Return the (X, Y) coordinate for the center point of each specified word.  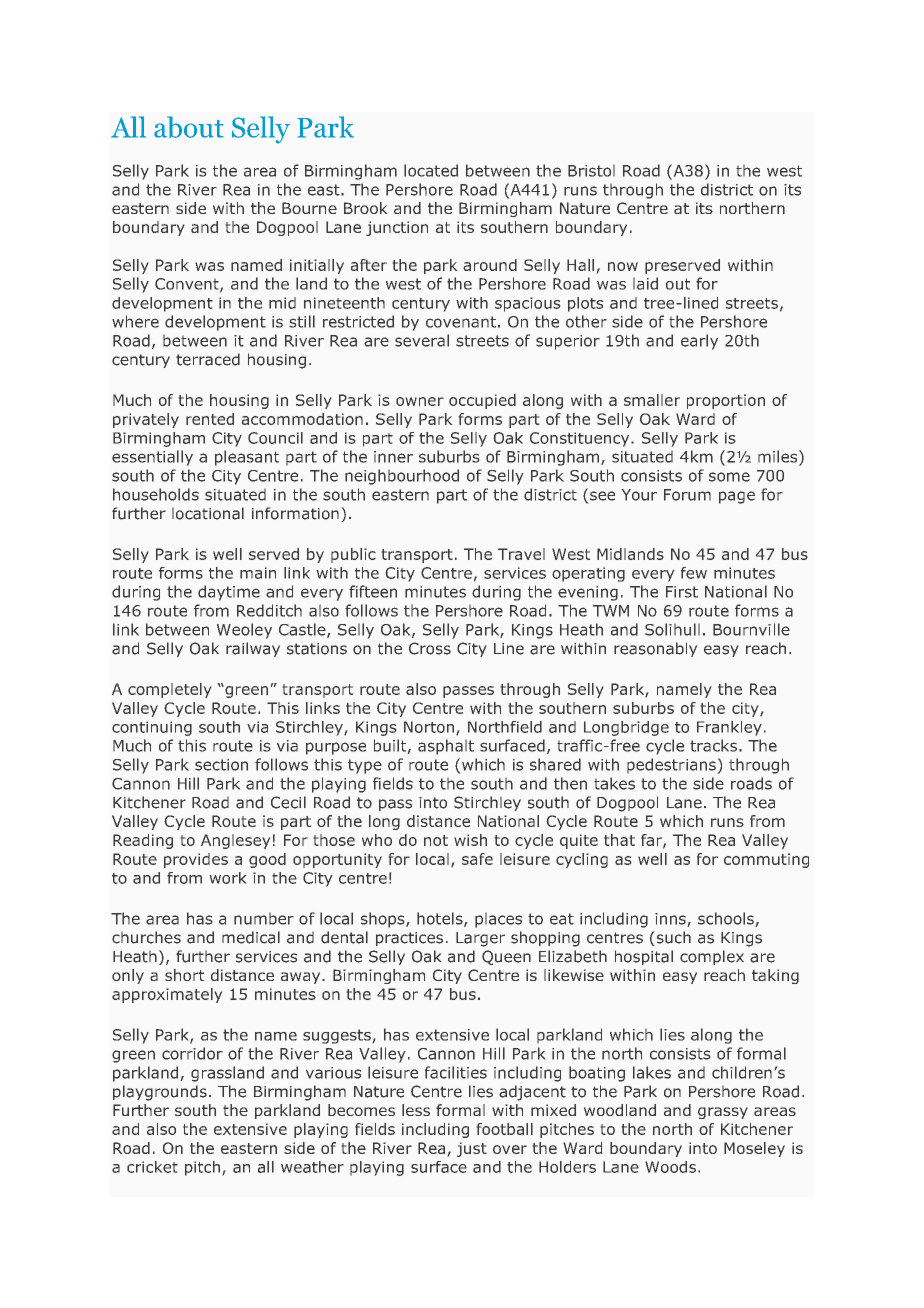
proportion (726, 401)
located (431, 170)
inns (671, 920)
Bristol (591, 170)
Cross (430, 648)
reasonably (656, 649)
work (228, 878)
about (189, 127)
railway (253, 649)
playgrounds (160, 1093)
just (472, 1149)
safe (477, 859)
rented (210, 419)
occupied (482, 401)
